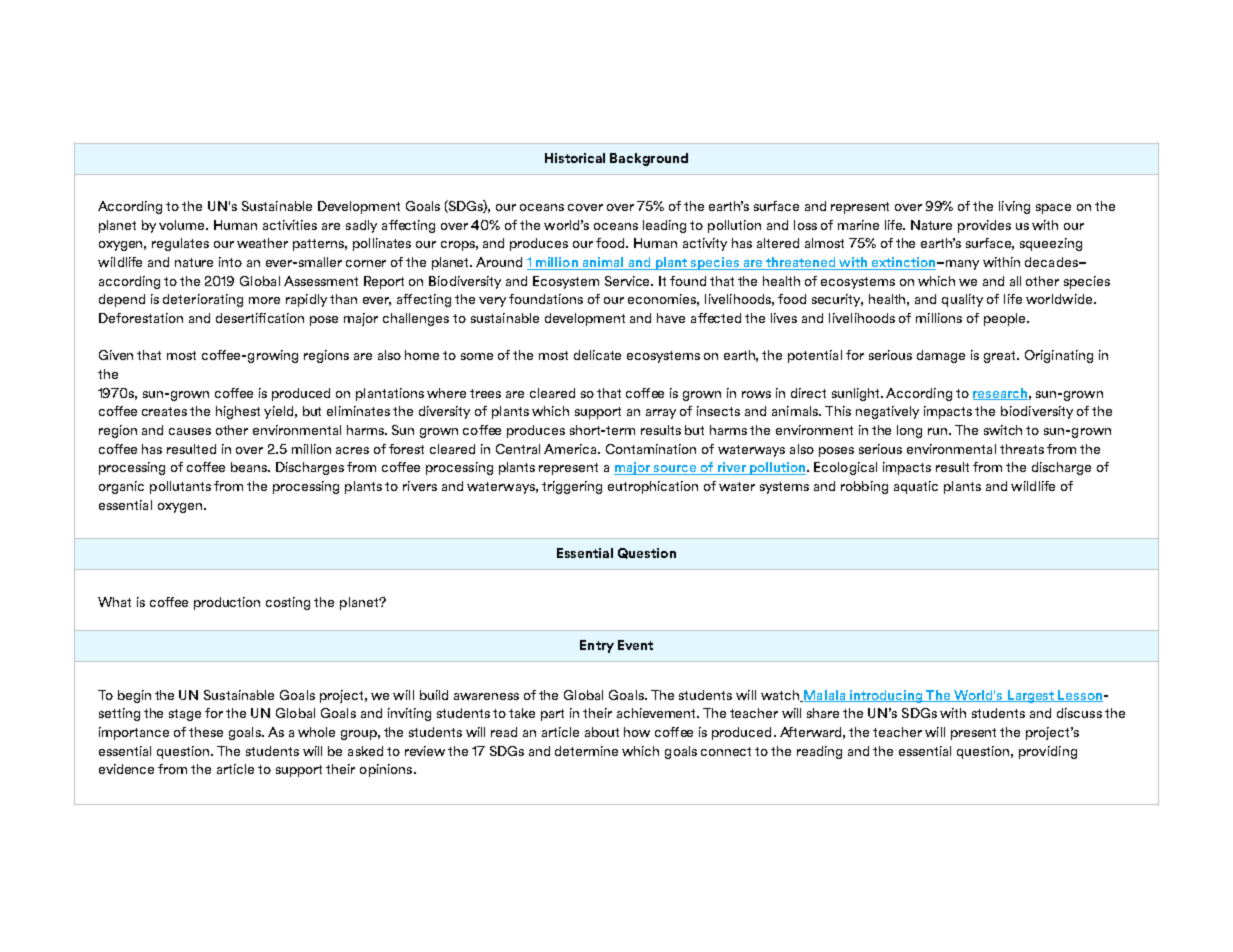 The width and height of the page is (1233, 952). What do you see at coordinates (206, 732) in the page?
I see `these` at bounding box center [206, 732].
